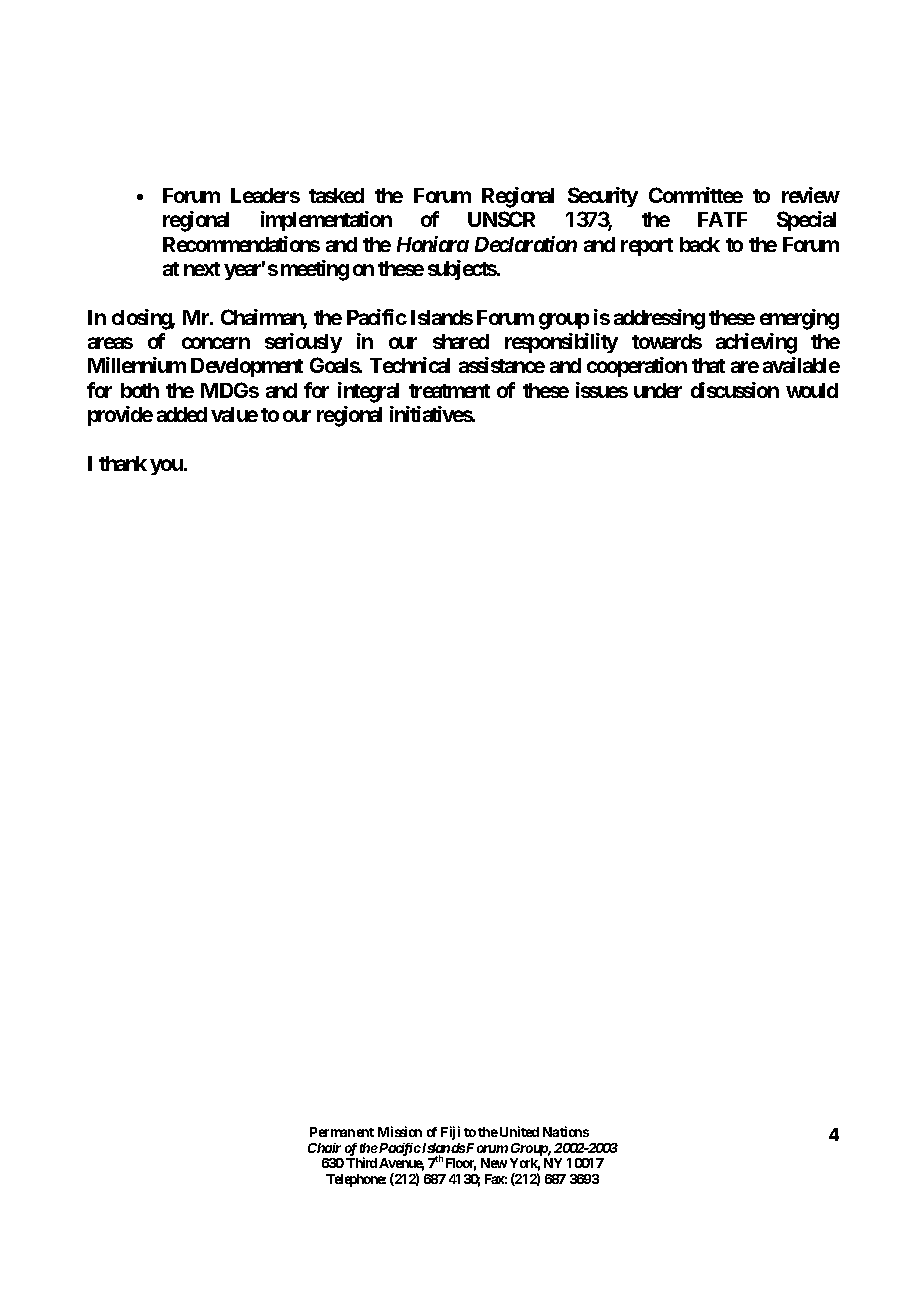  Describe the element at coordinates (123, 463) in the screenshot. I see `thank` at that location.
